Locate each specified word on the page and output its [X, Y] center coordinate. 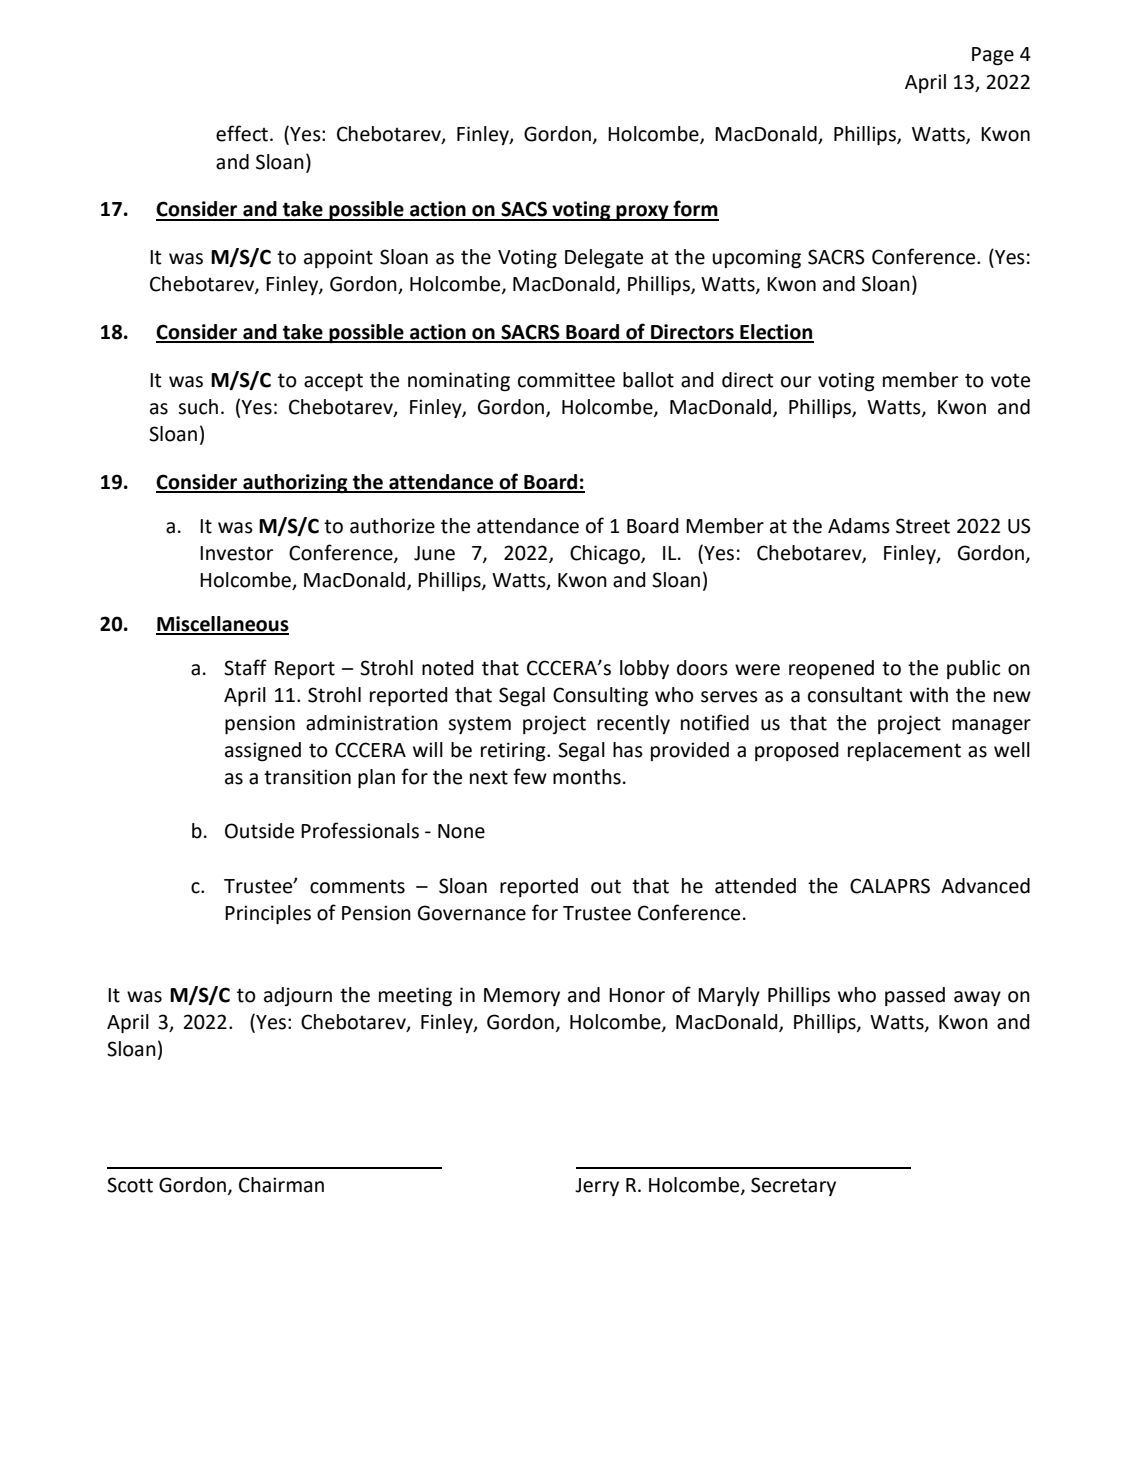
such [198, 407]
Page [993, 56]
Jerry [597, 1187]
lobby [644, 669]
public [973, 669]
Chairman [281, 1185]
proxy [643, 213]
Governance [472, 913]
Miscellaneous [222, 625]
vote [1010, 380]
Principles [268, 914]
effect [243, 133]
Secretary [793, 1186]
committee [566, 380]
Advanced [985, 886]
